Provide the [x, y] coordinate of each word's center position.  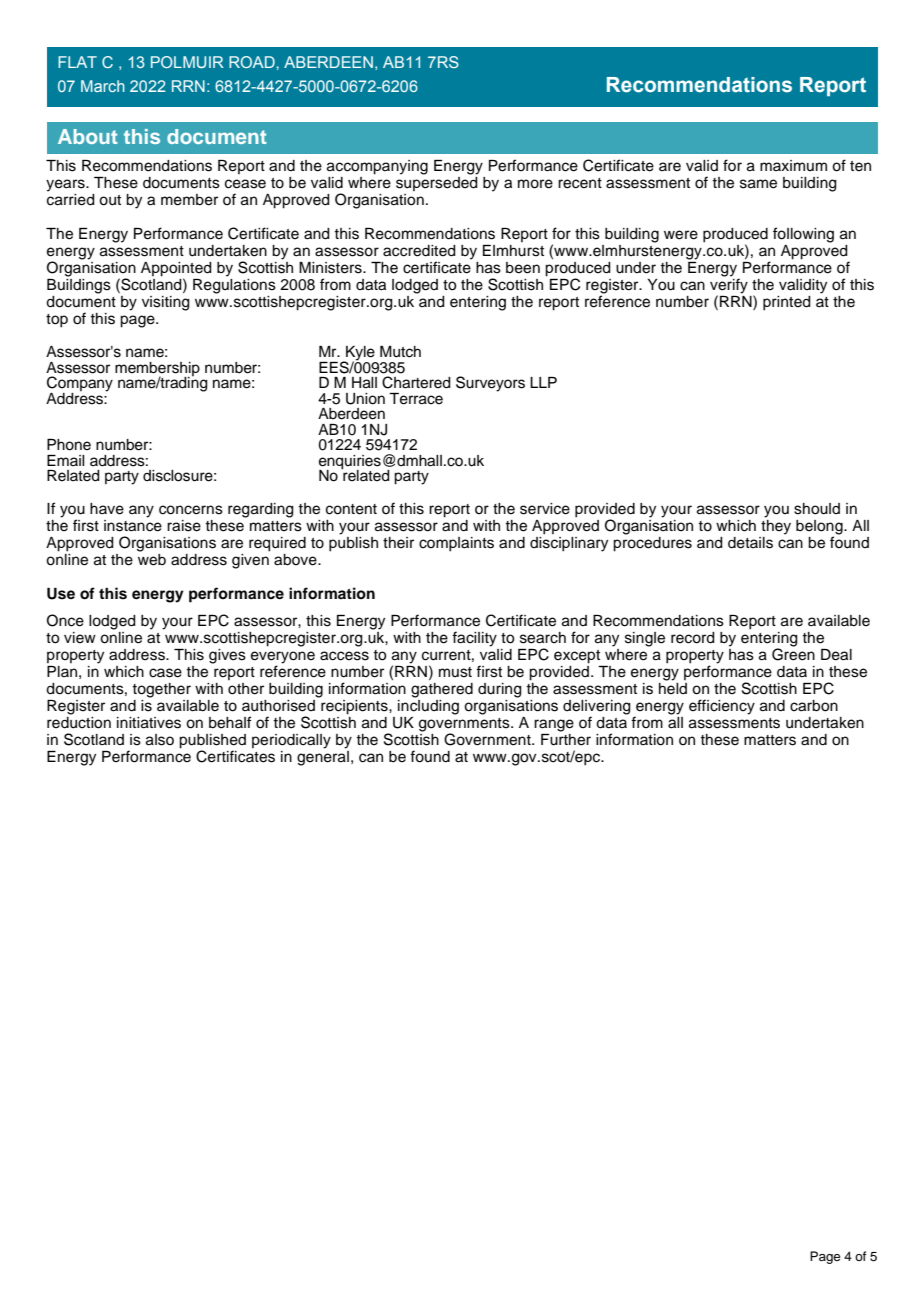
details [750, 543]
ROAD [252, 62]
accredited [419, 251]
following [803, 235]
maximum [793, 165]
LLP [543, 382]
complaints [456, 544]
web [152, 560]
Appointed [176, 270]
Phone [69, 445]
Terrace [416, 399]
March [103, 86]
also [160, 740]
